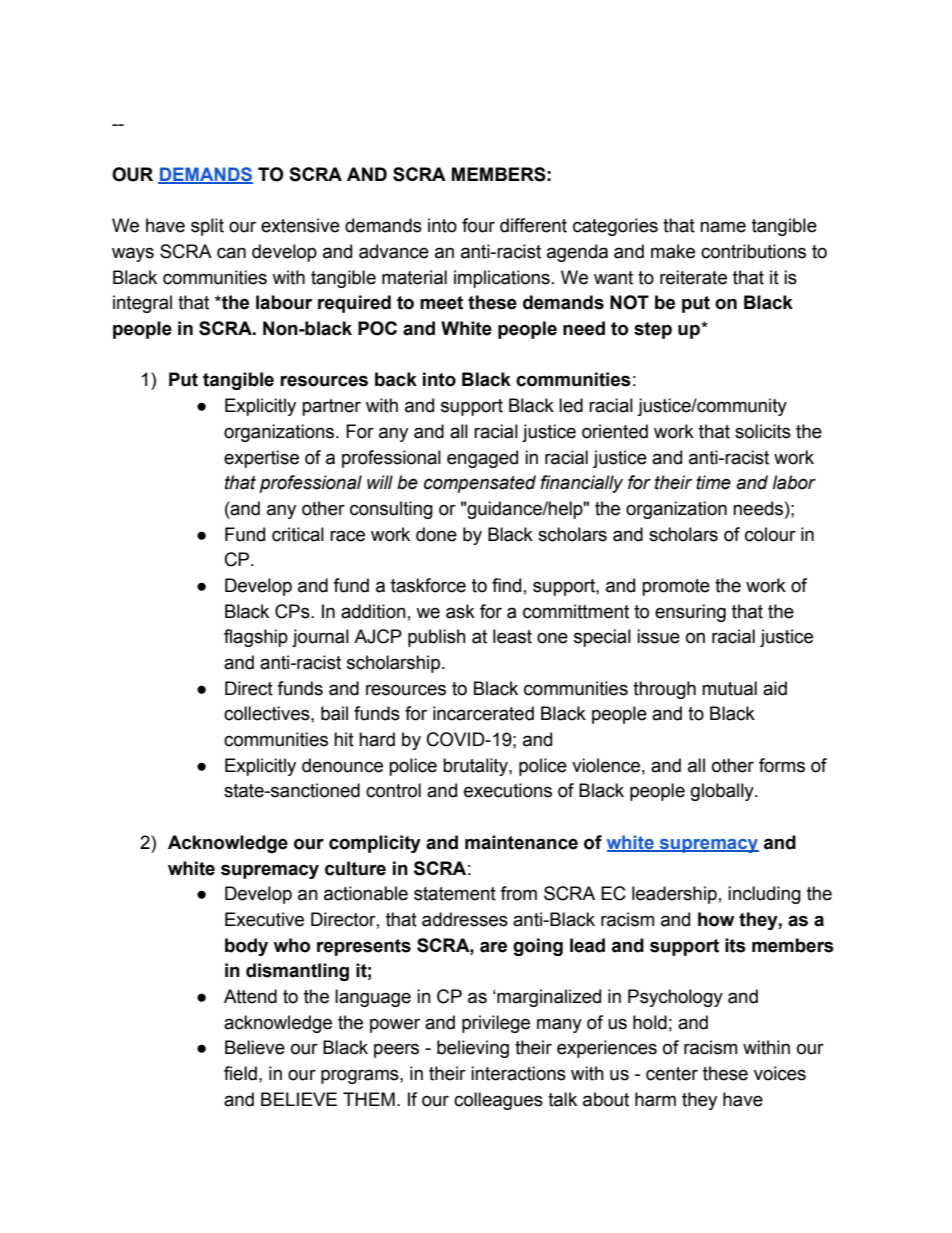  Describe the element at coordinates (770, 534) in the image. I see `colour` at that location.
